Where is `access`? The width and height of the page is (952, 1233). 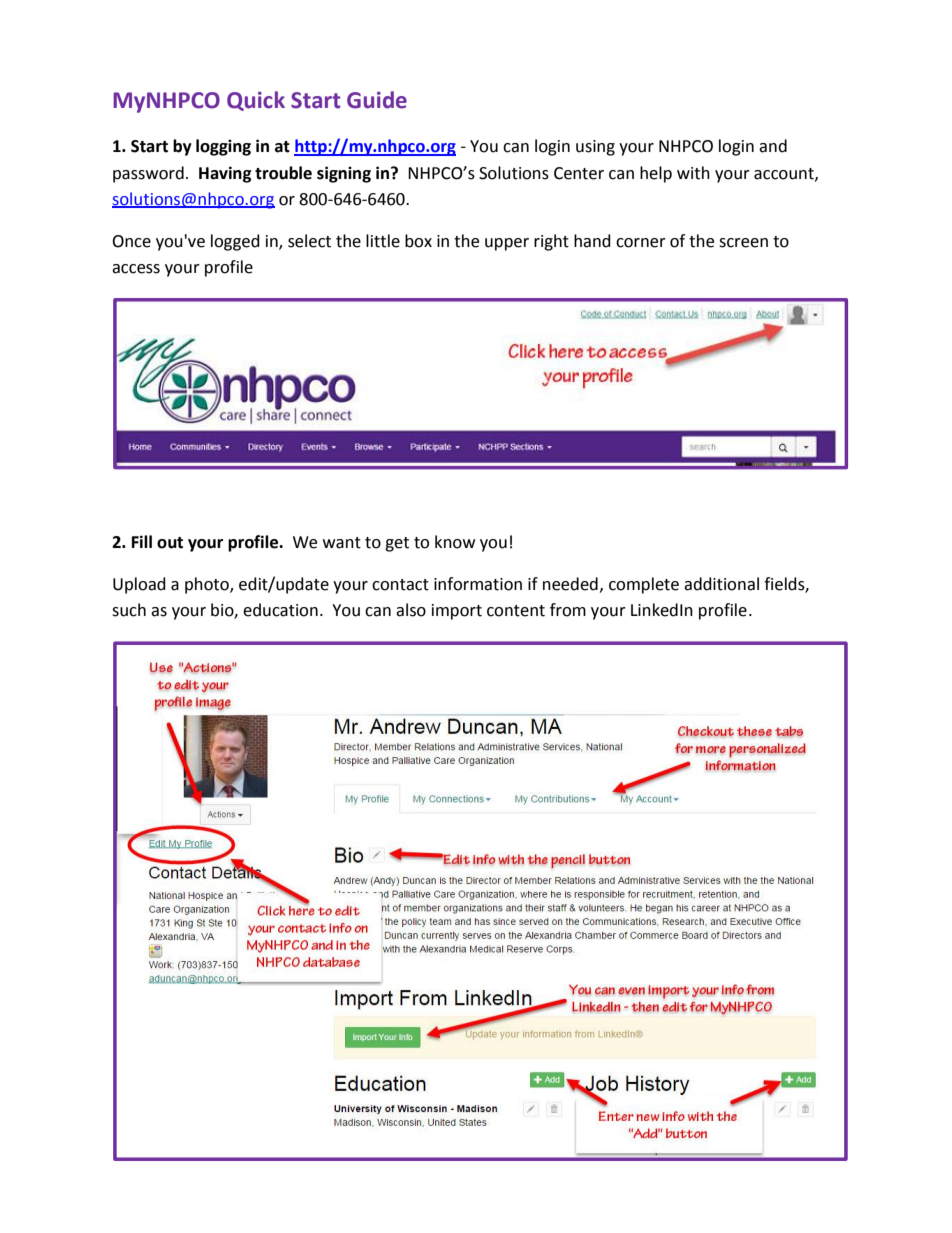
access is located at coordinates (136, 269).
